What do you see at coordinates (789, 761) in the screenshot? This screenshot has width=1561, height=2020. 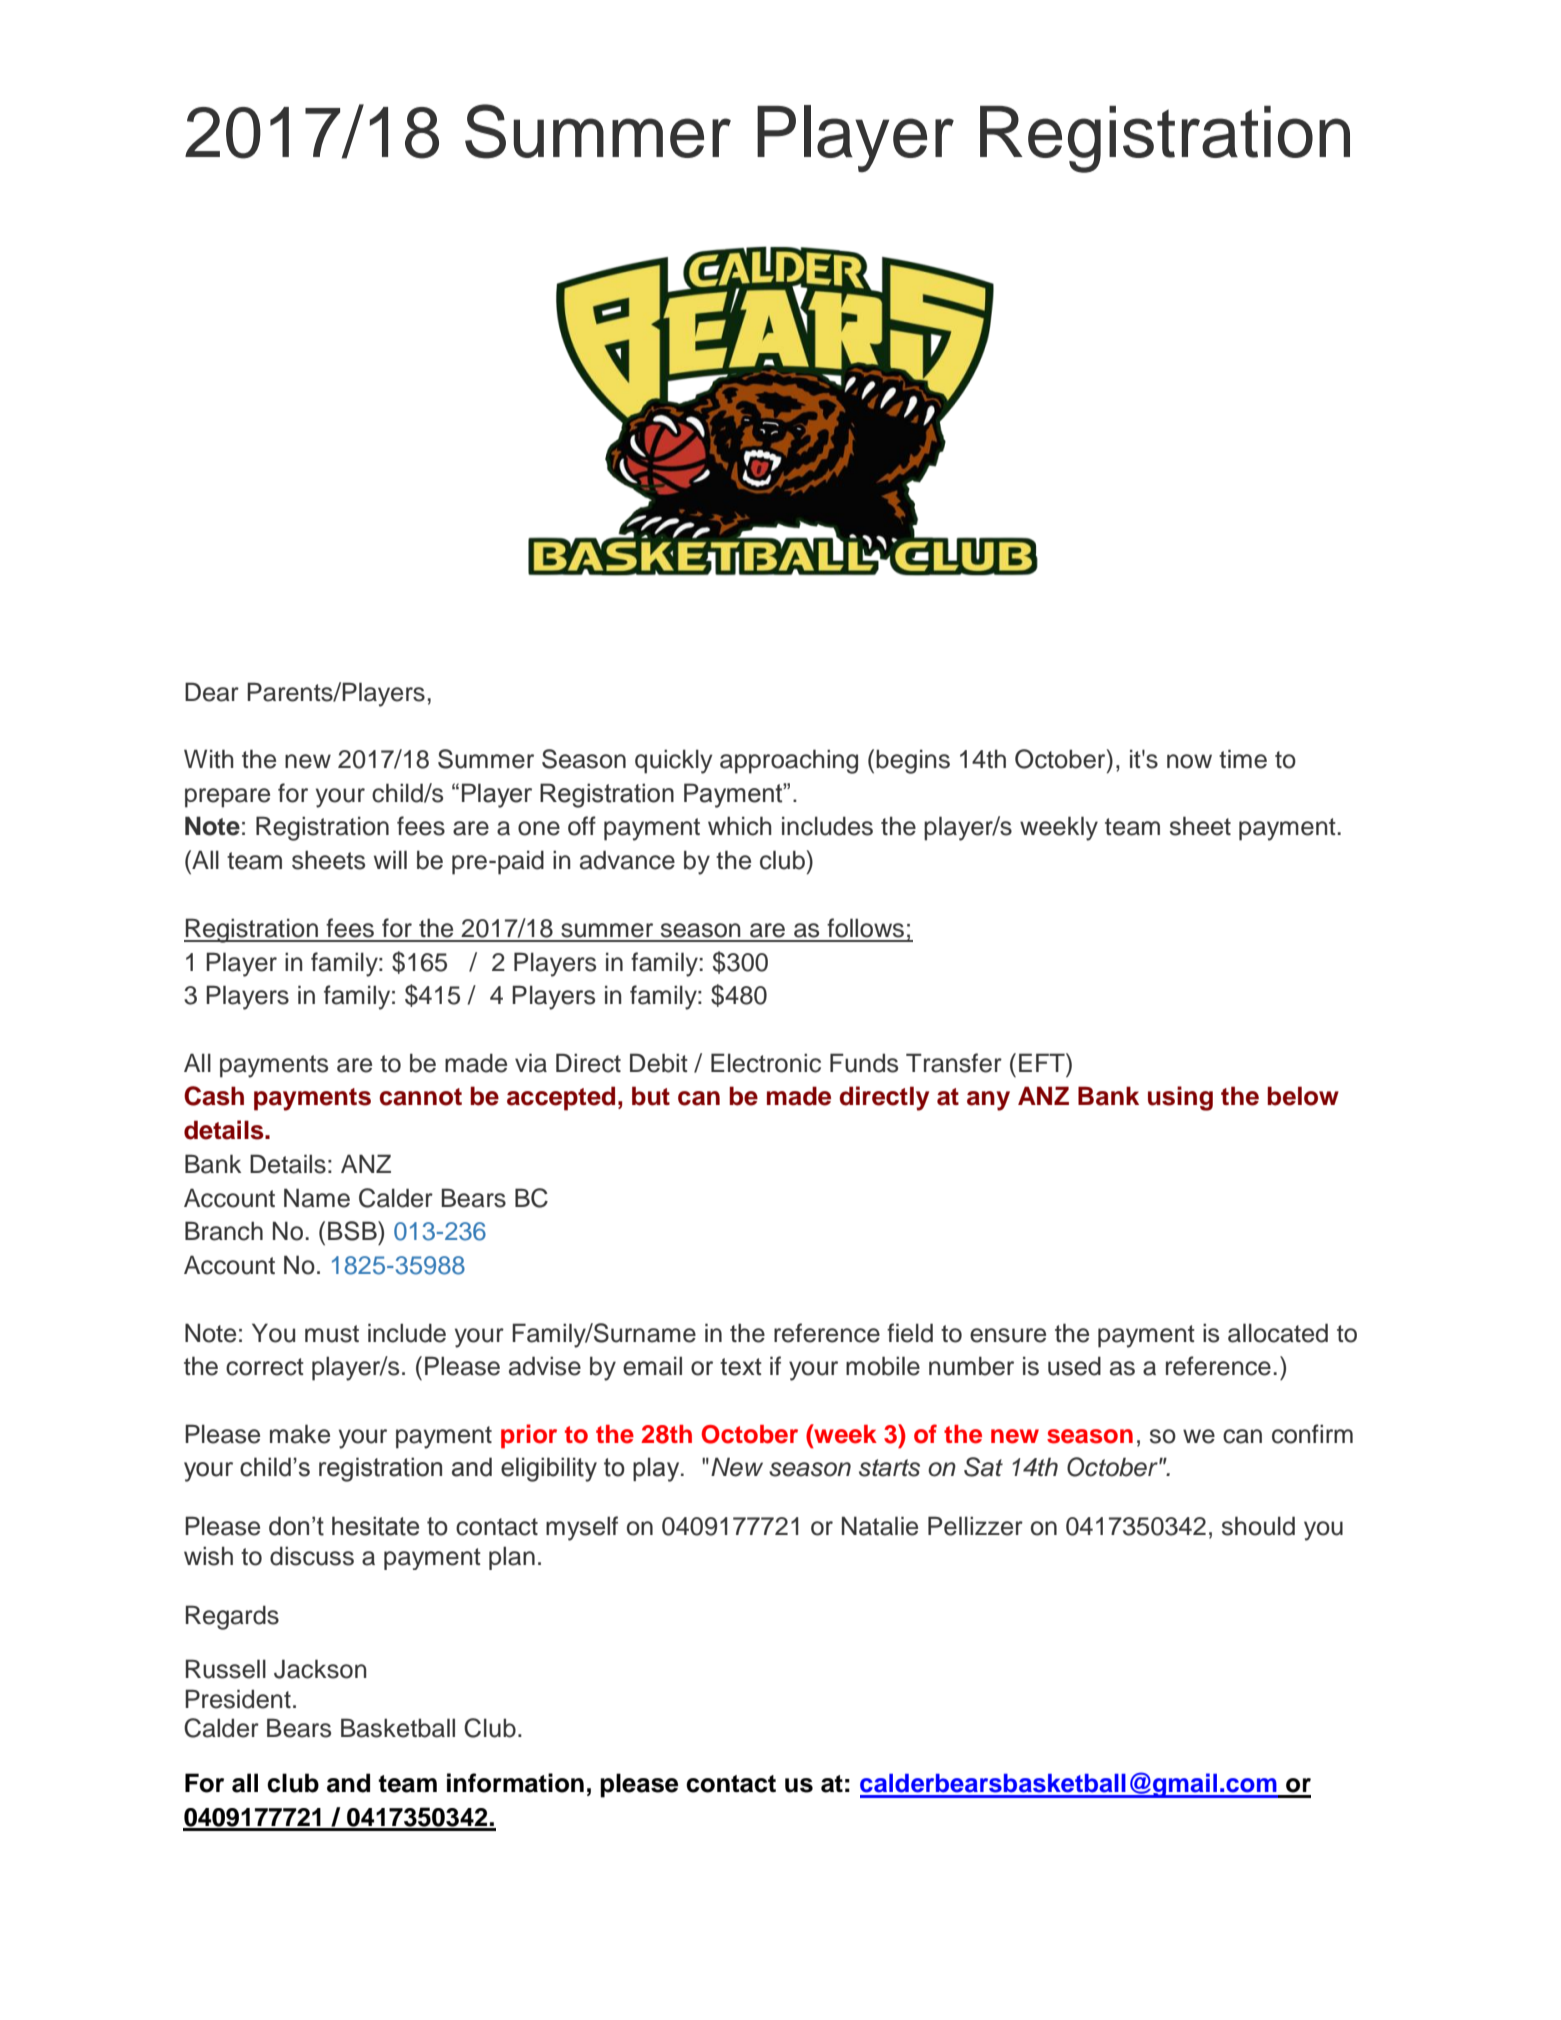 I see `approaching` at bounding box center [789, 761].
